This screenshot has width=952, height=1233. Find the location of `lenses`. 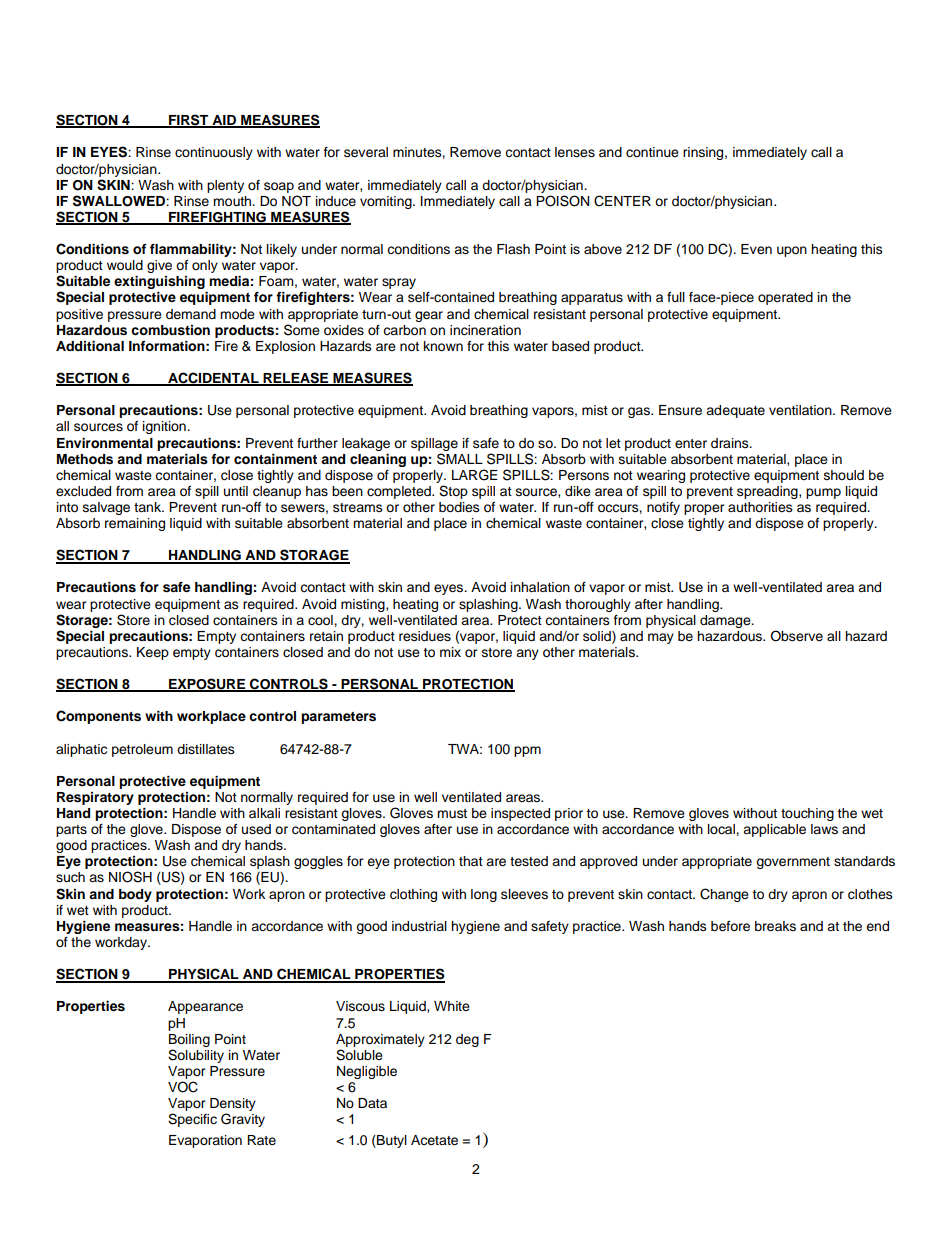

lenses is located at coordinates (575, 152).
